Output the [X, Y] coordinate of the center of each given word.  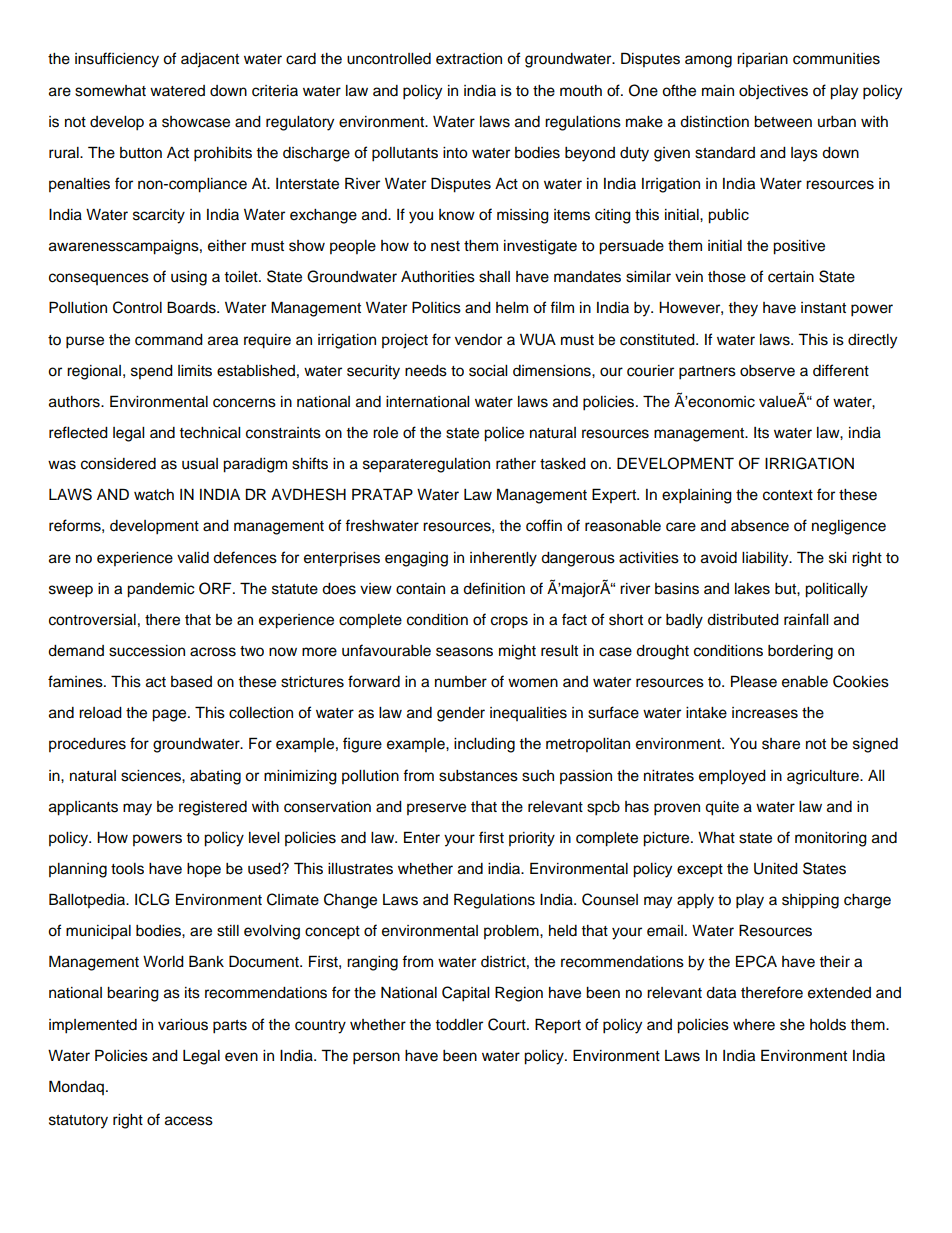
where [754, 1025]
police [504, 434]
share [781, 744]
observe [767, 371]
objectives [773, 92]
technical [209, 433]
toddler [459, 1025]
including [484, 745]
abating [215, 777]
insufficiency [117, 60]
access [189, 1121]
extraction [469, 59]
